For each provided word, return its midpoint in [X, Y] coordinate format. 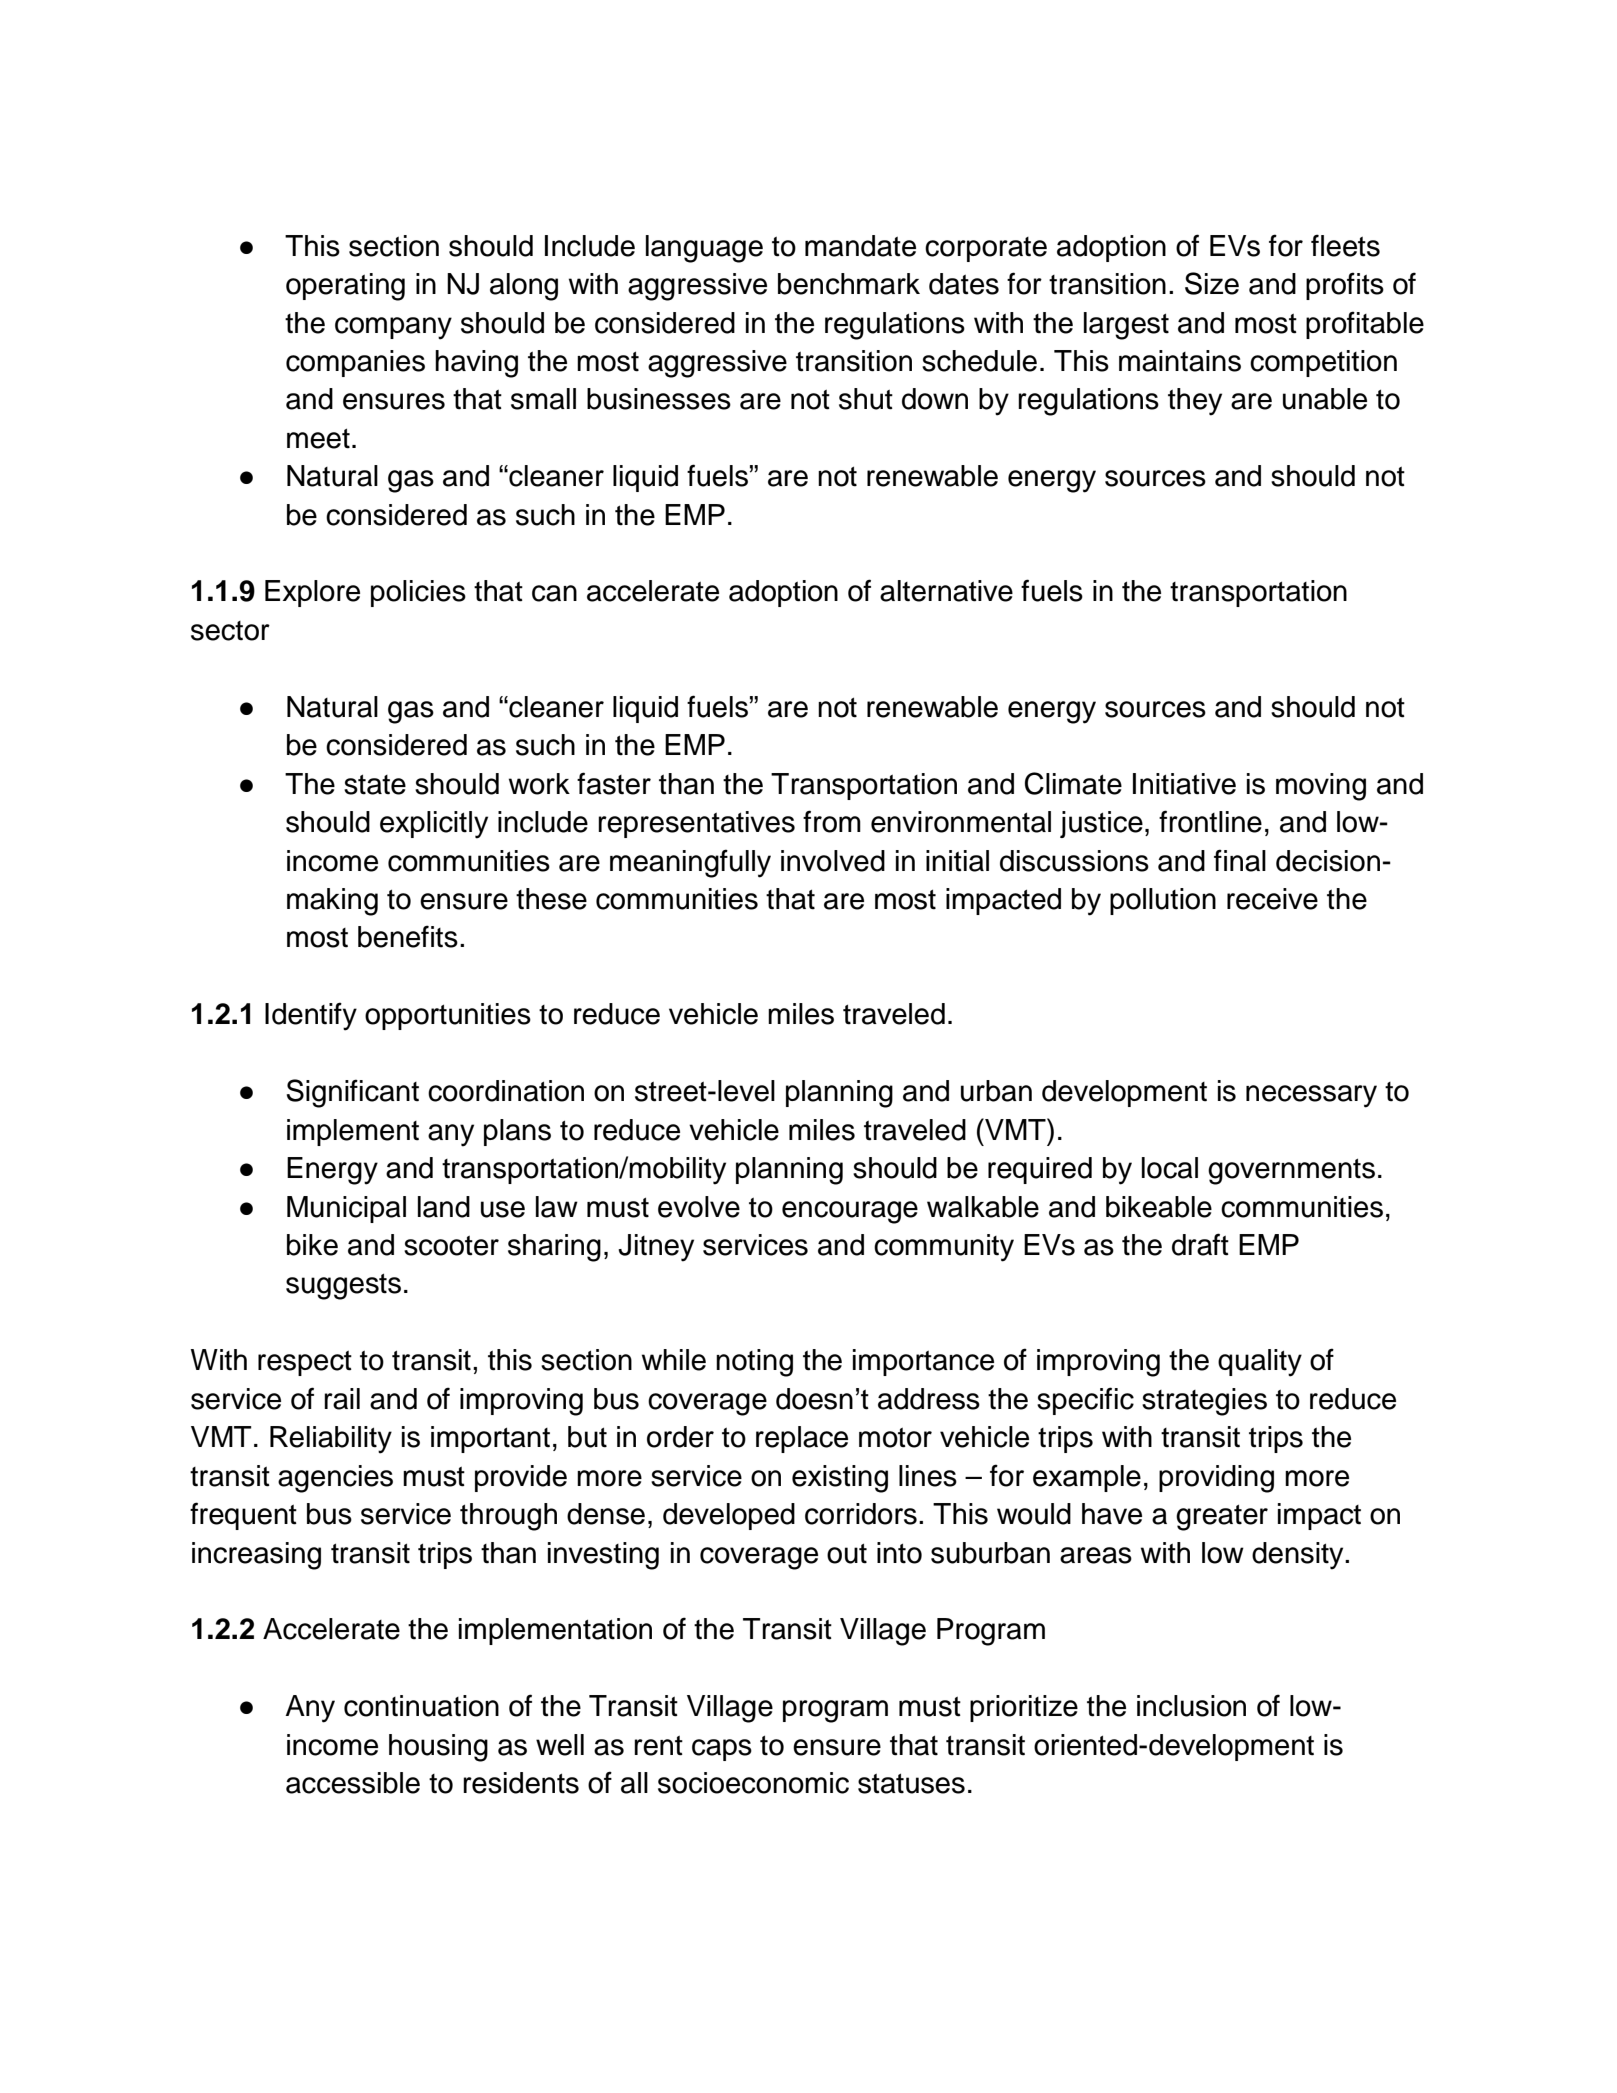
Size [1212, 283]
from [832, 821]
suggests [343, 1286]
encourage [850, 1212]
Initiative [1184, 784]
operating [345, 287]
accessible [353, 1783]
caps [722, 1750]
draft [1200, 1244]
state [375, 784]
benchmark [849, 284]
